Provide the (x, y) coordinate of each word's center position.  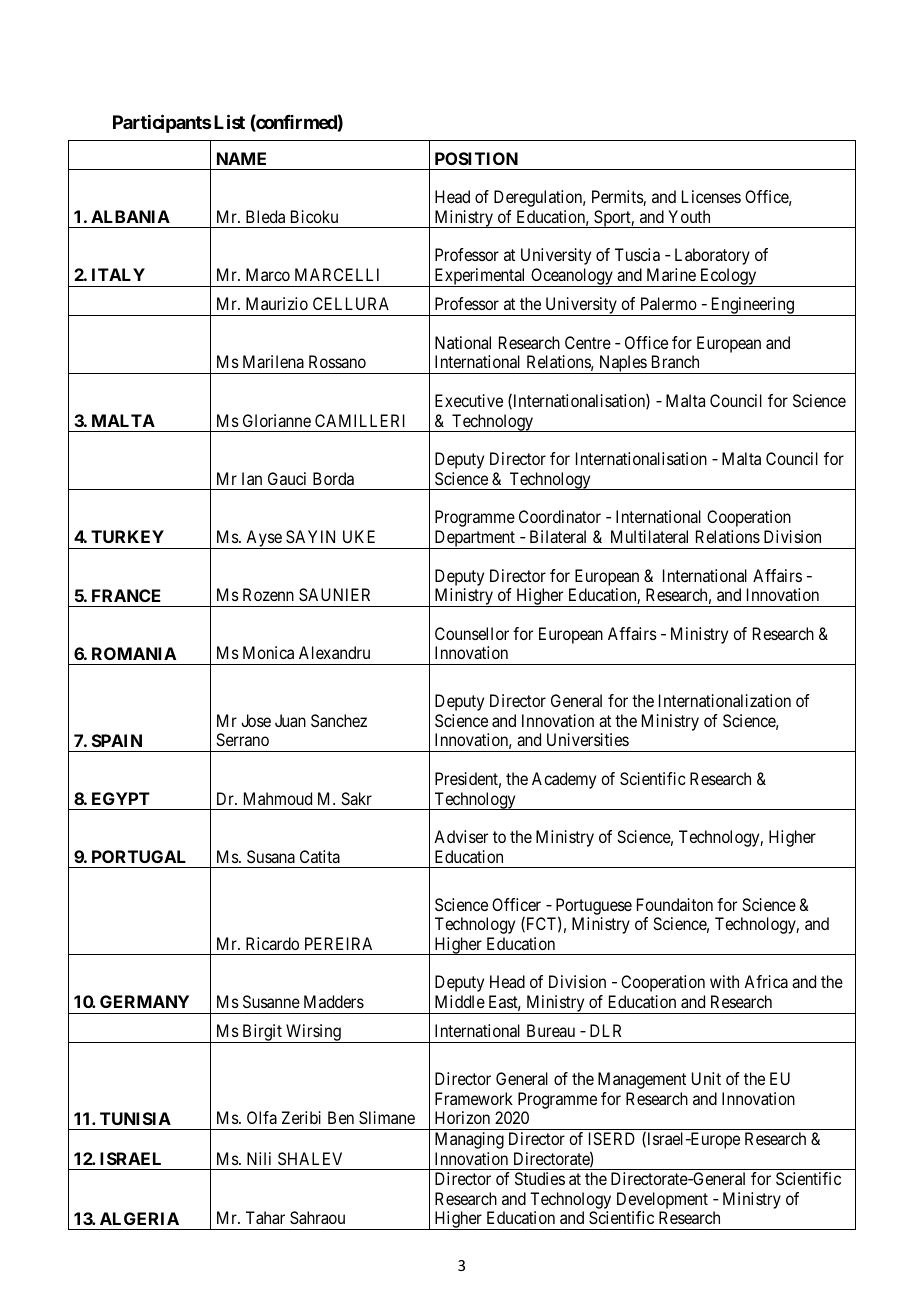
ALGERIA (139, 1218)
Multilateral (649, 536)
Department (474, 539)
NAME (241, 158)
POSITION (476, 158)
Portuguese (594, 907)
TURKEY (127, 536)
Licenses (711, 196)
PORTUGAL (139, 856)
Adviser (461, 836)
